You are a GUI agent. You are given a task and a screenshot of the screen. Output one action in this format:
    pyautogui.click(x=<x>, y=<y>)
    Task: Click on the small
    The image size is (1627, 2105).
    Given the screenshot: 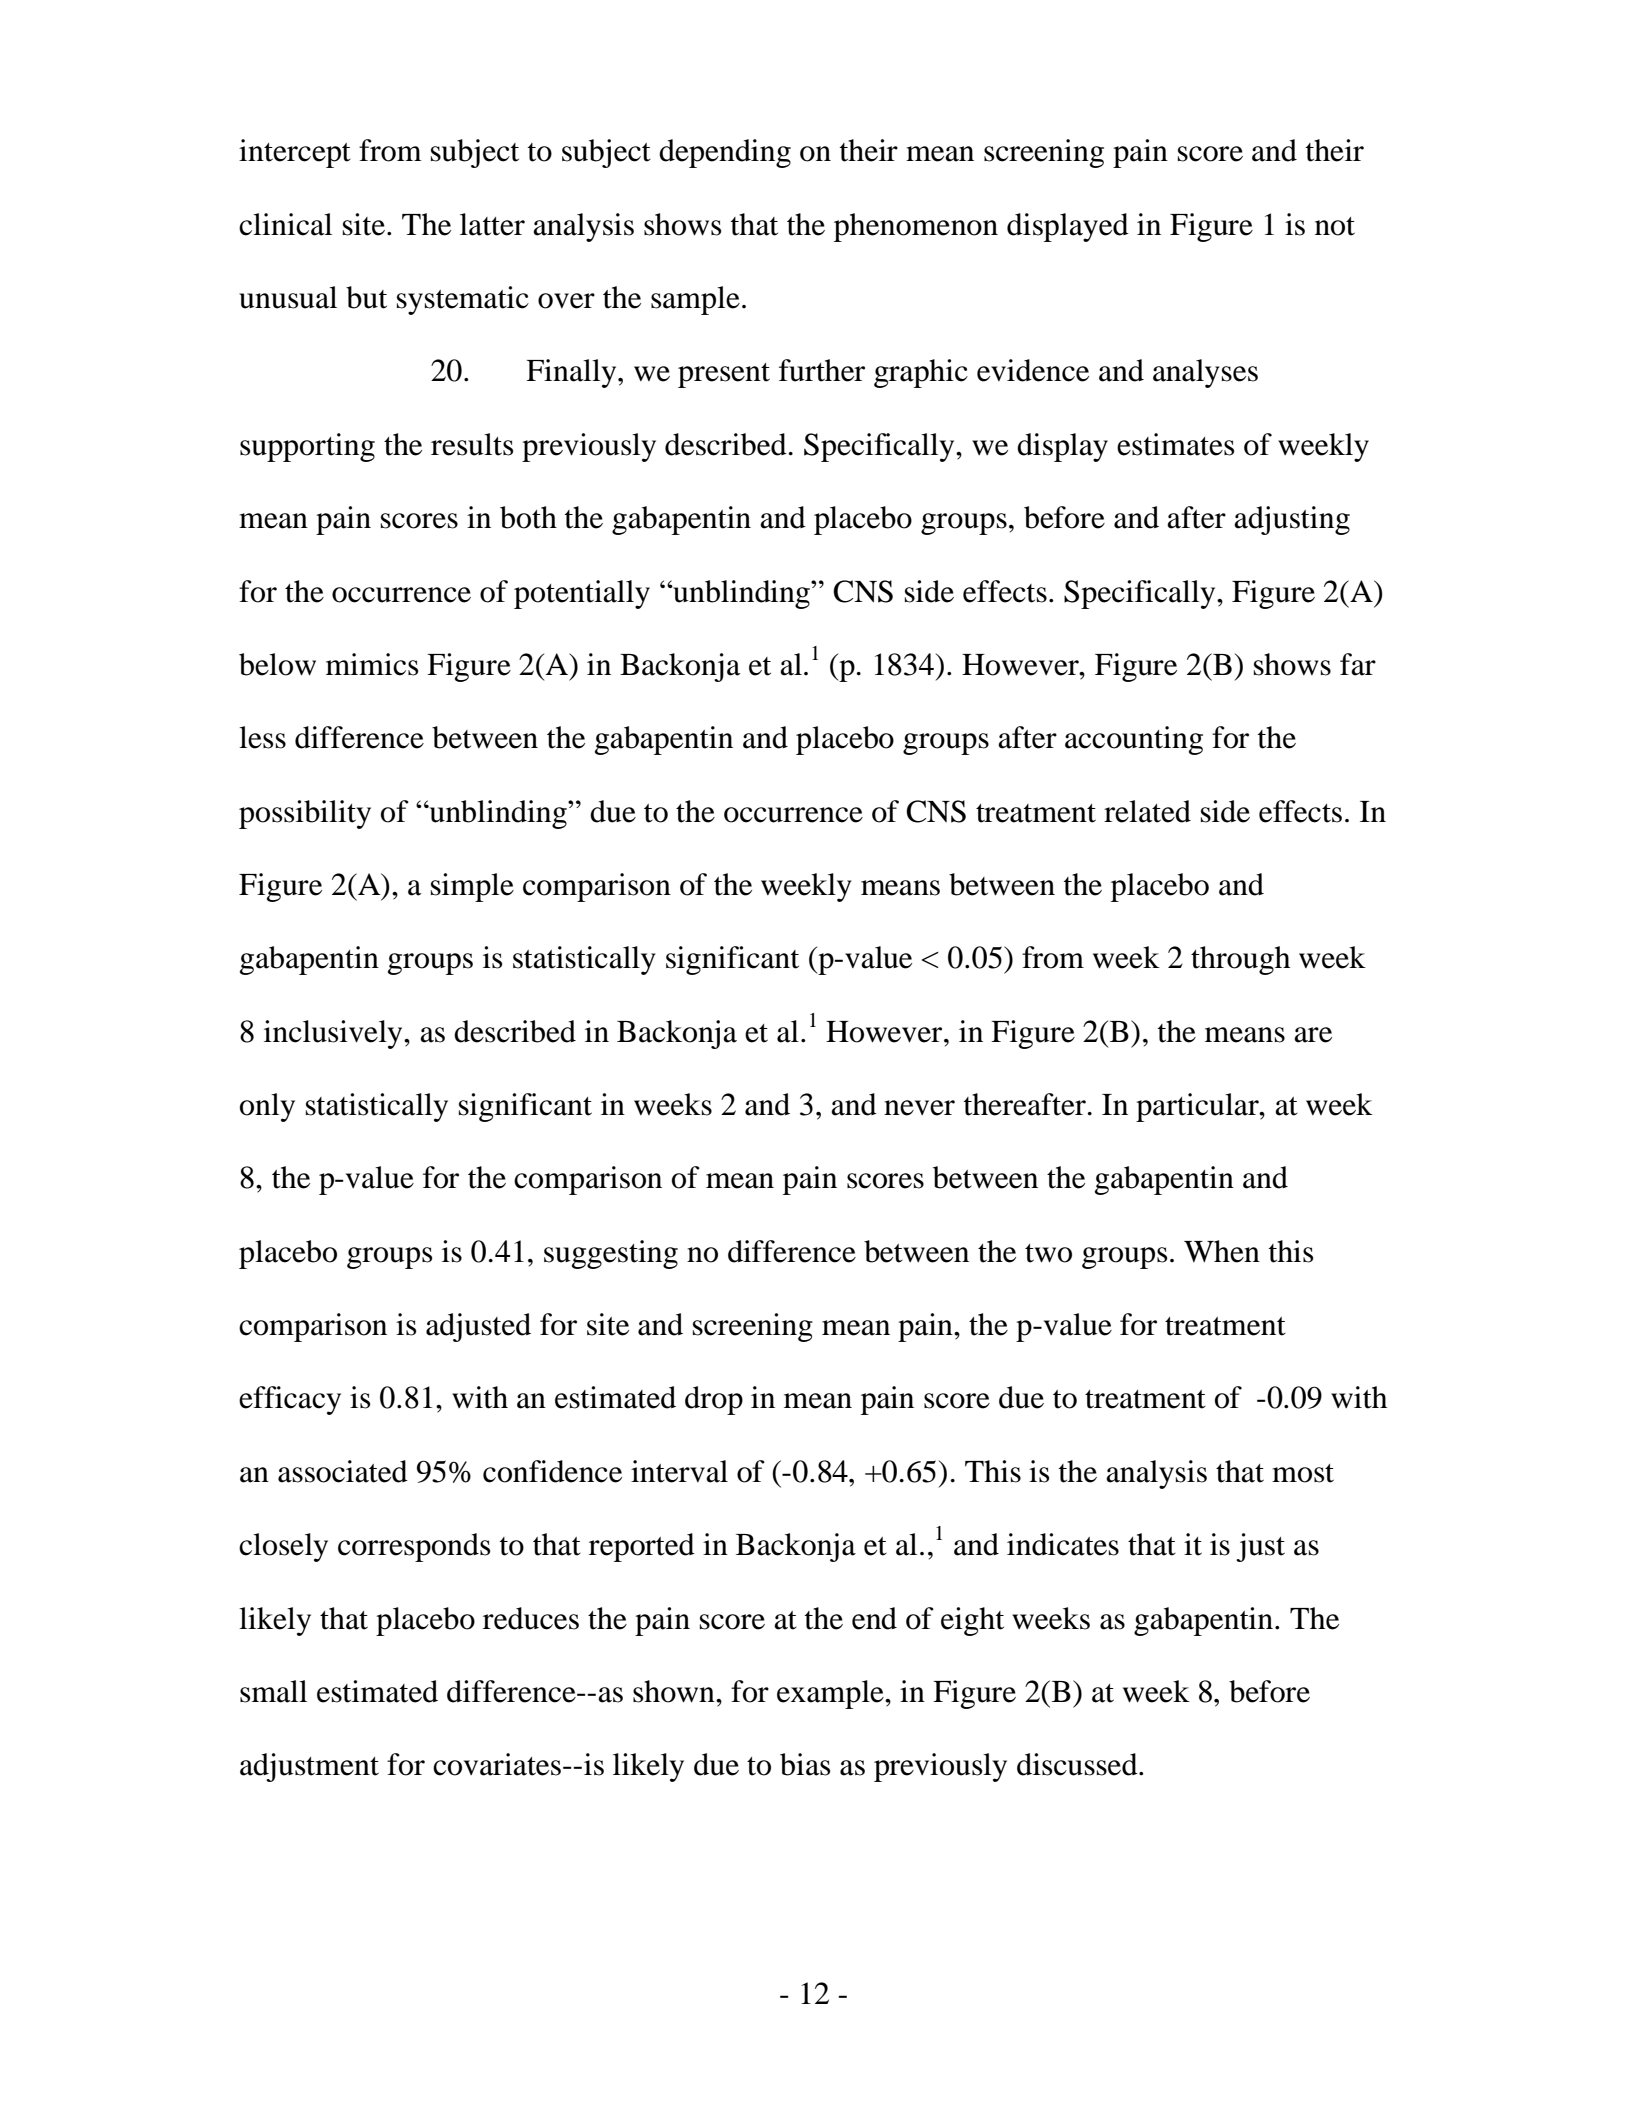 What is the action you would take?
    pyautogui.click(x=273, y=1691)
